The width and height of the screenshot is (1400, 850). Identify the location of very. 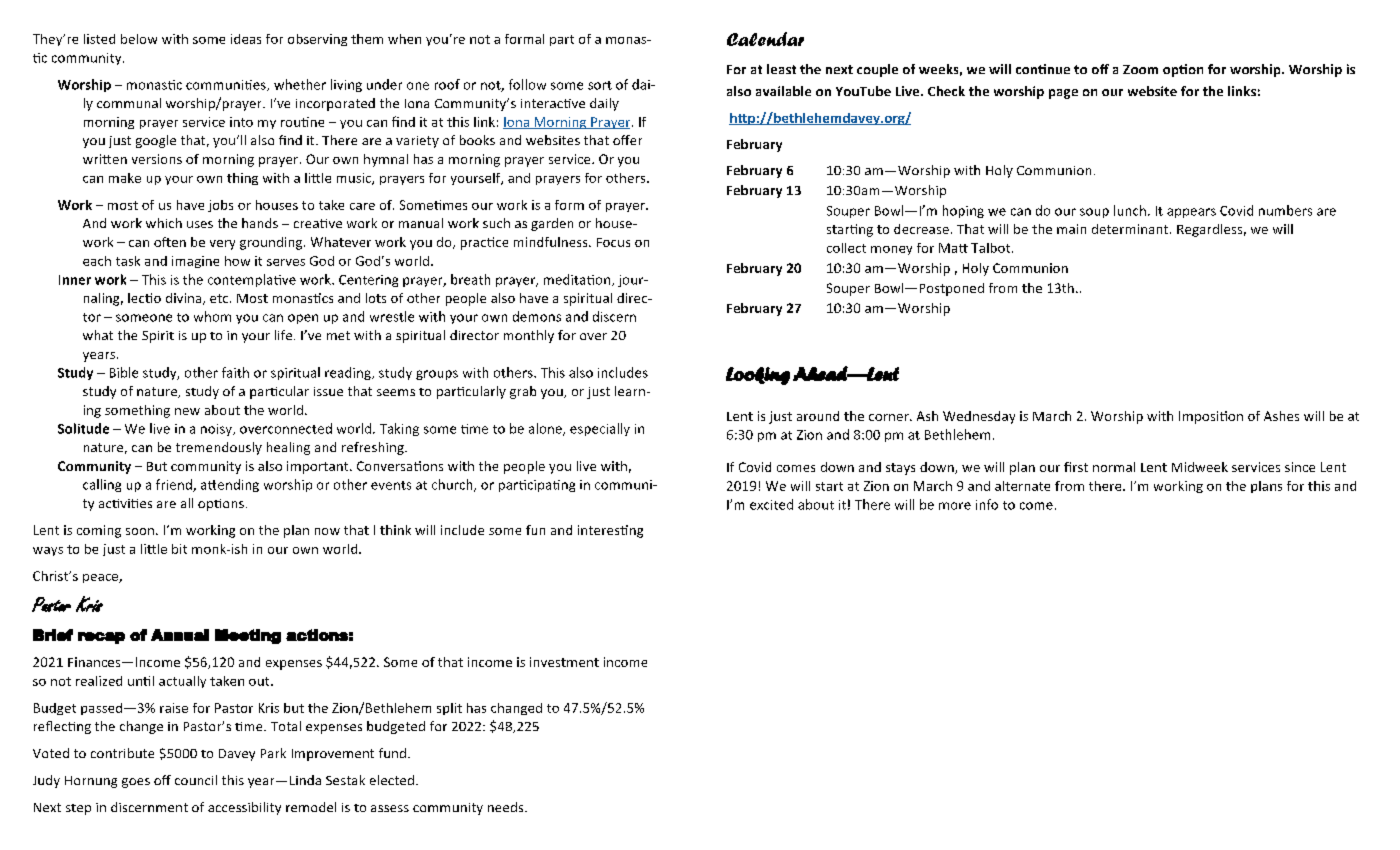
(222, 245).
